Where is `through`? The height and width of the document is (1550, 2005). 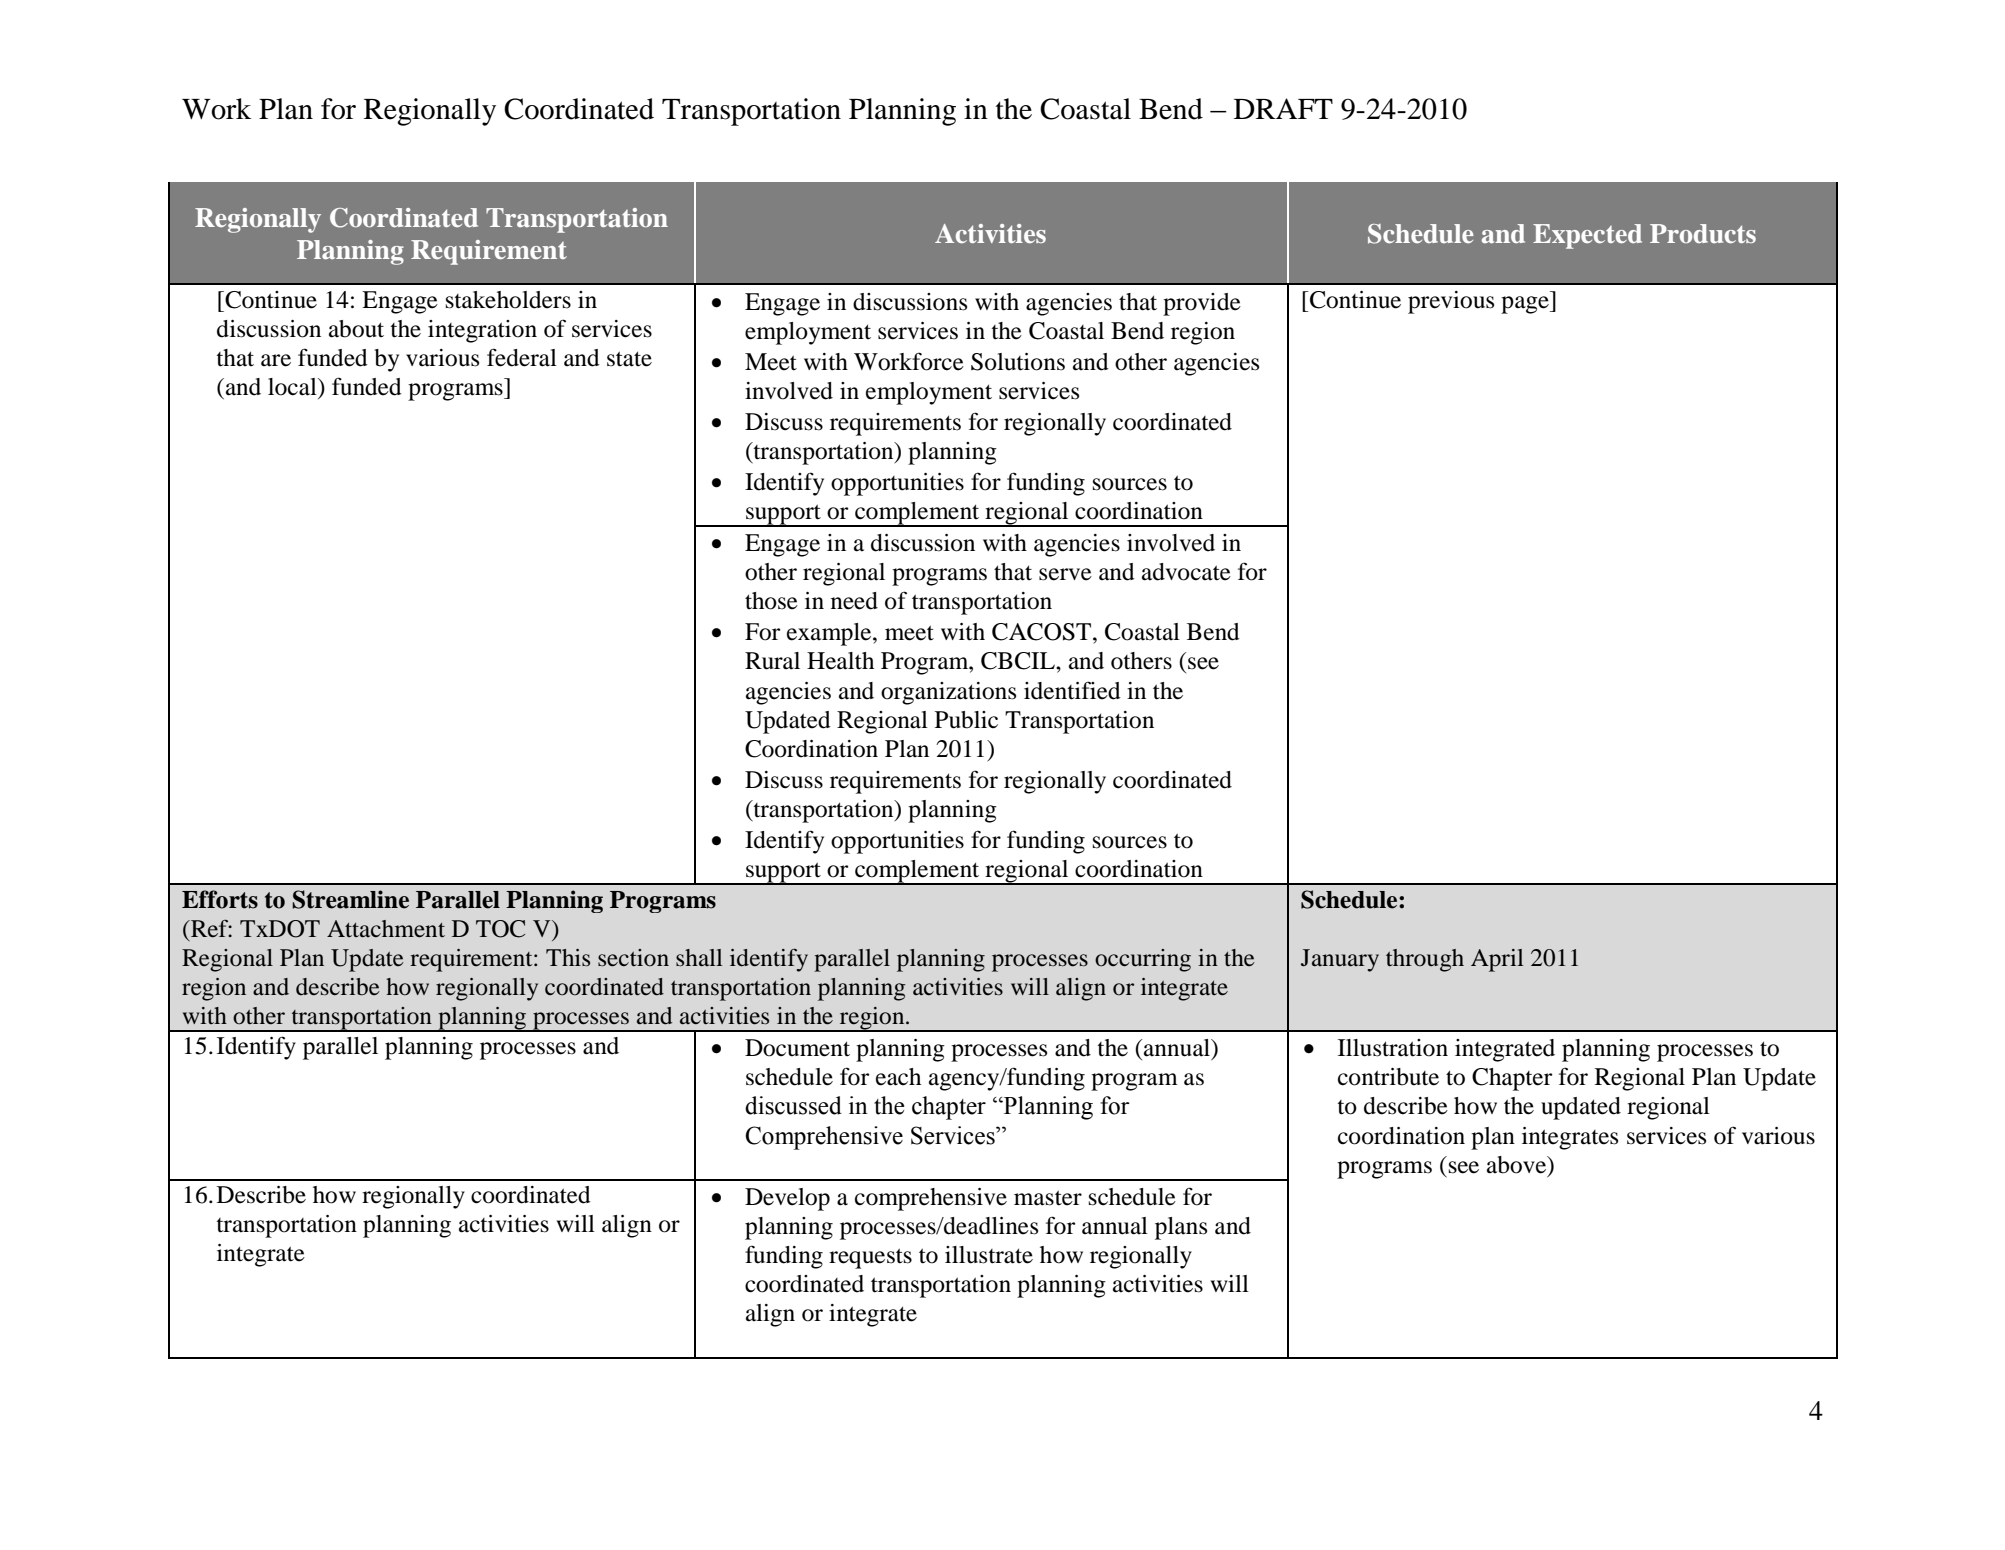
through is located at coordinates (1425, 960).
